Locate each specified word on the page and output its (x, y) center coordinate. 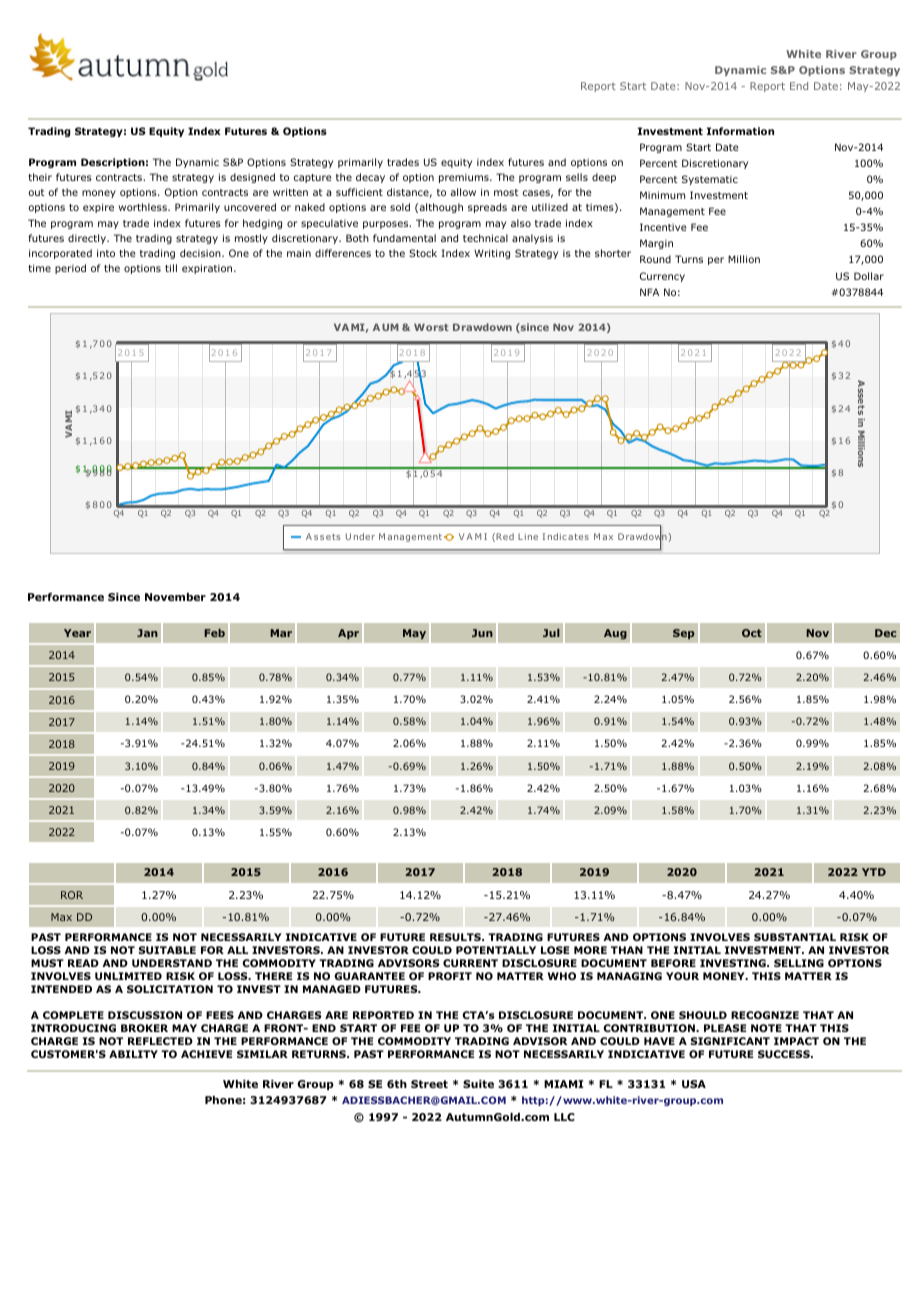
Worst (431, 327)
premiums (465, 178)
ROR (72, 895)
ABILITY (133, 1054)
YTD (874, 872)
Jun (482, 633)
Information (740, 131)
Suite (478, 1084)
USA (694, 1084)
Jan (147, 633)
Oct (752, 633)
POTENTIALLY (496, 950)
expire (98, 208)
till (171, 268)
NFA (649, 292)
